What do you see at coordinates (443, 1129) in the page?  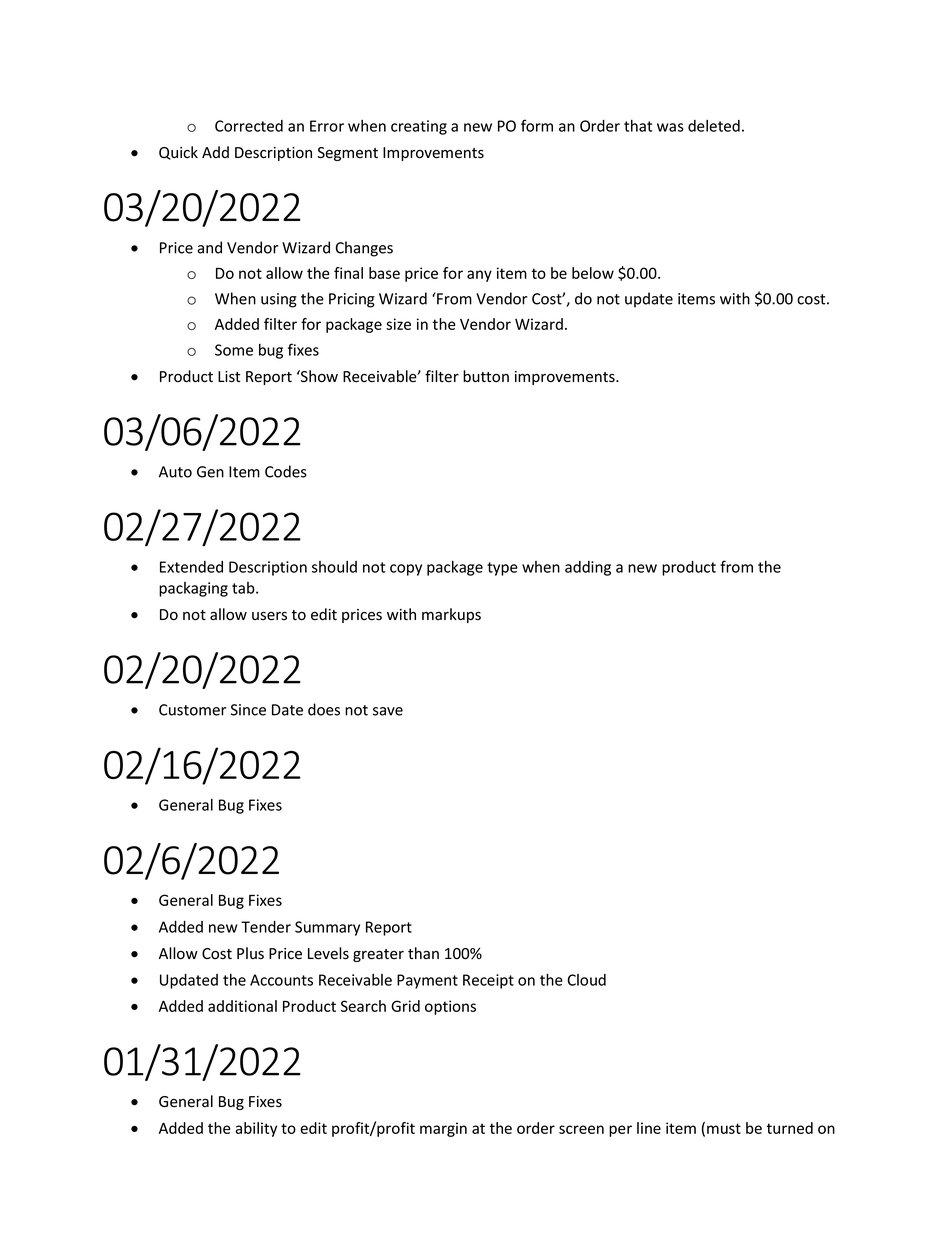 I see `margin` at bounding box center [443, 1129].
